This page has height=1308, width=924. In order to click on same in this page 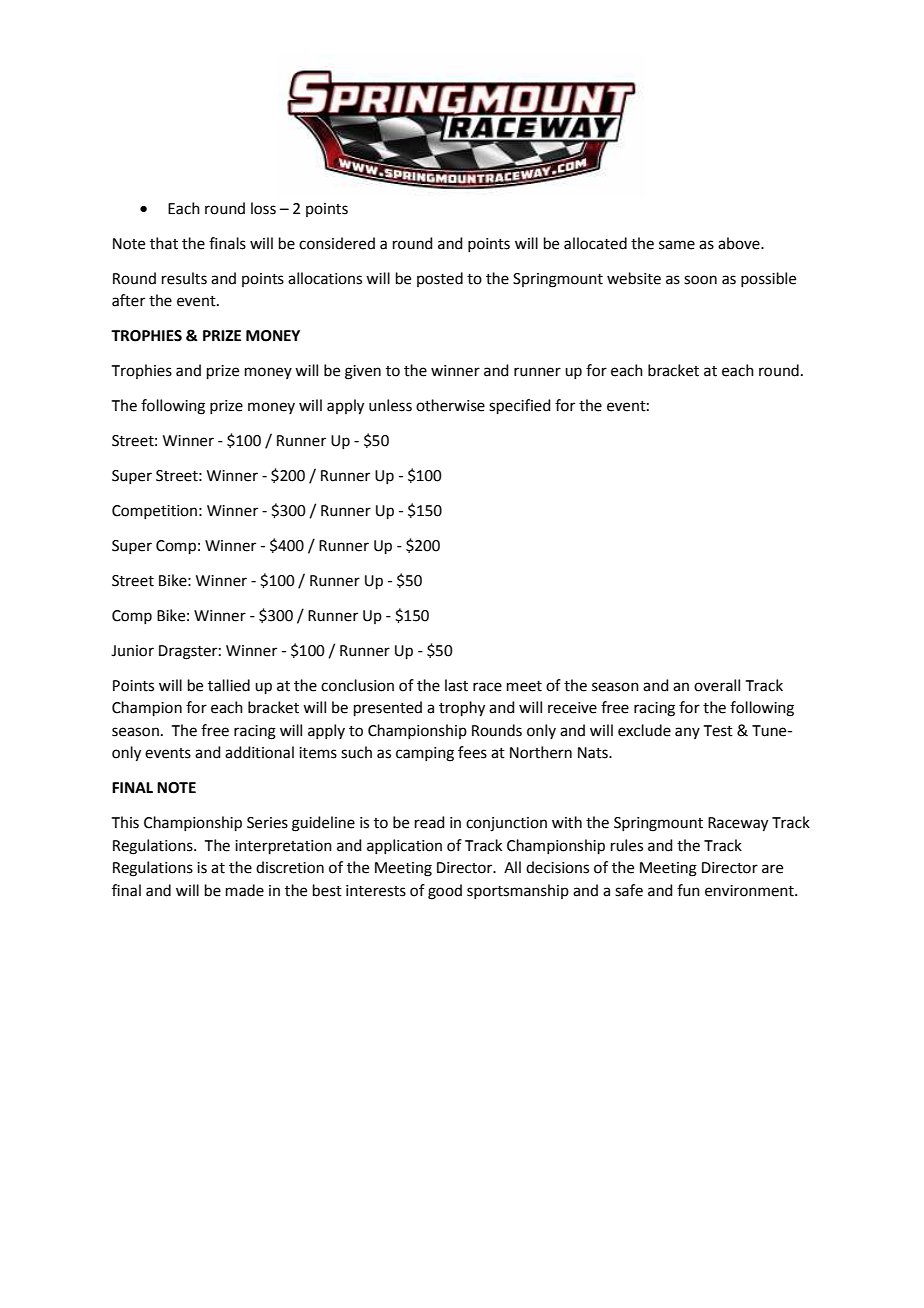, I will do `click(677, 245)`.
